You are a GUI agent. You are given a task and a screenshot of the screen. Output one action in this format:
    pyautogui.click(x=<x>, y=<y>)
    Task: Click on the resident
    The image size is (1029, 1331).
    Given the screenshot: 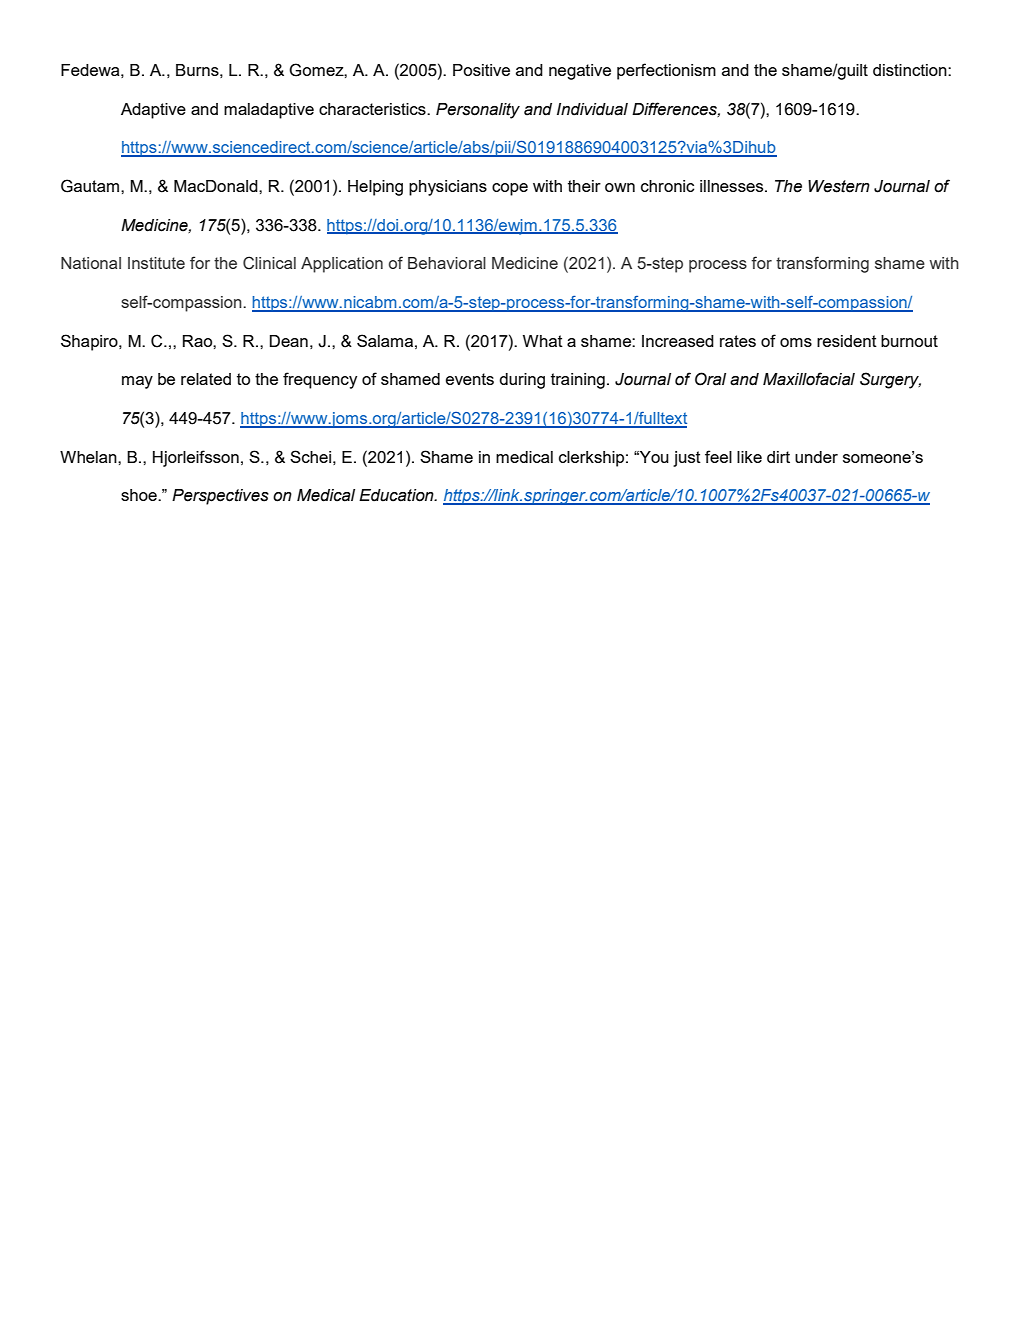 What is the action you would take?
    pyautogui.click(x=847, y=341)
